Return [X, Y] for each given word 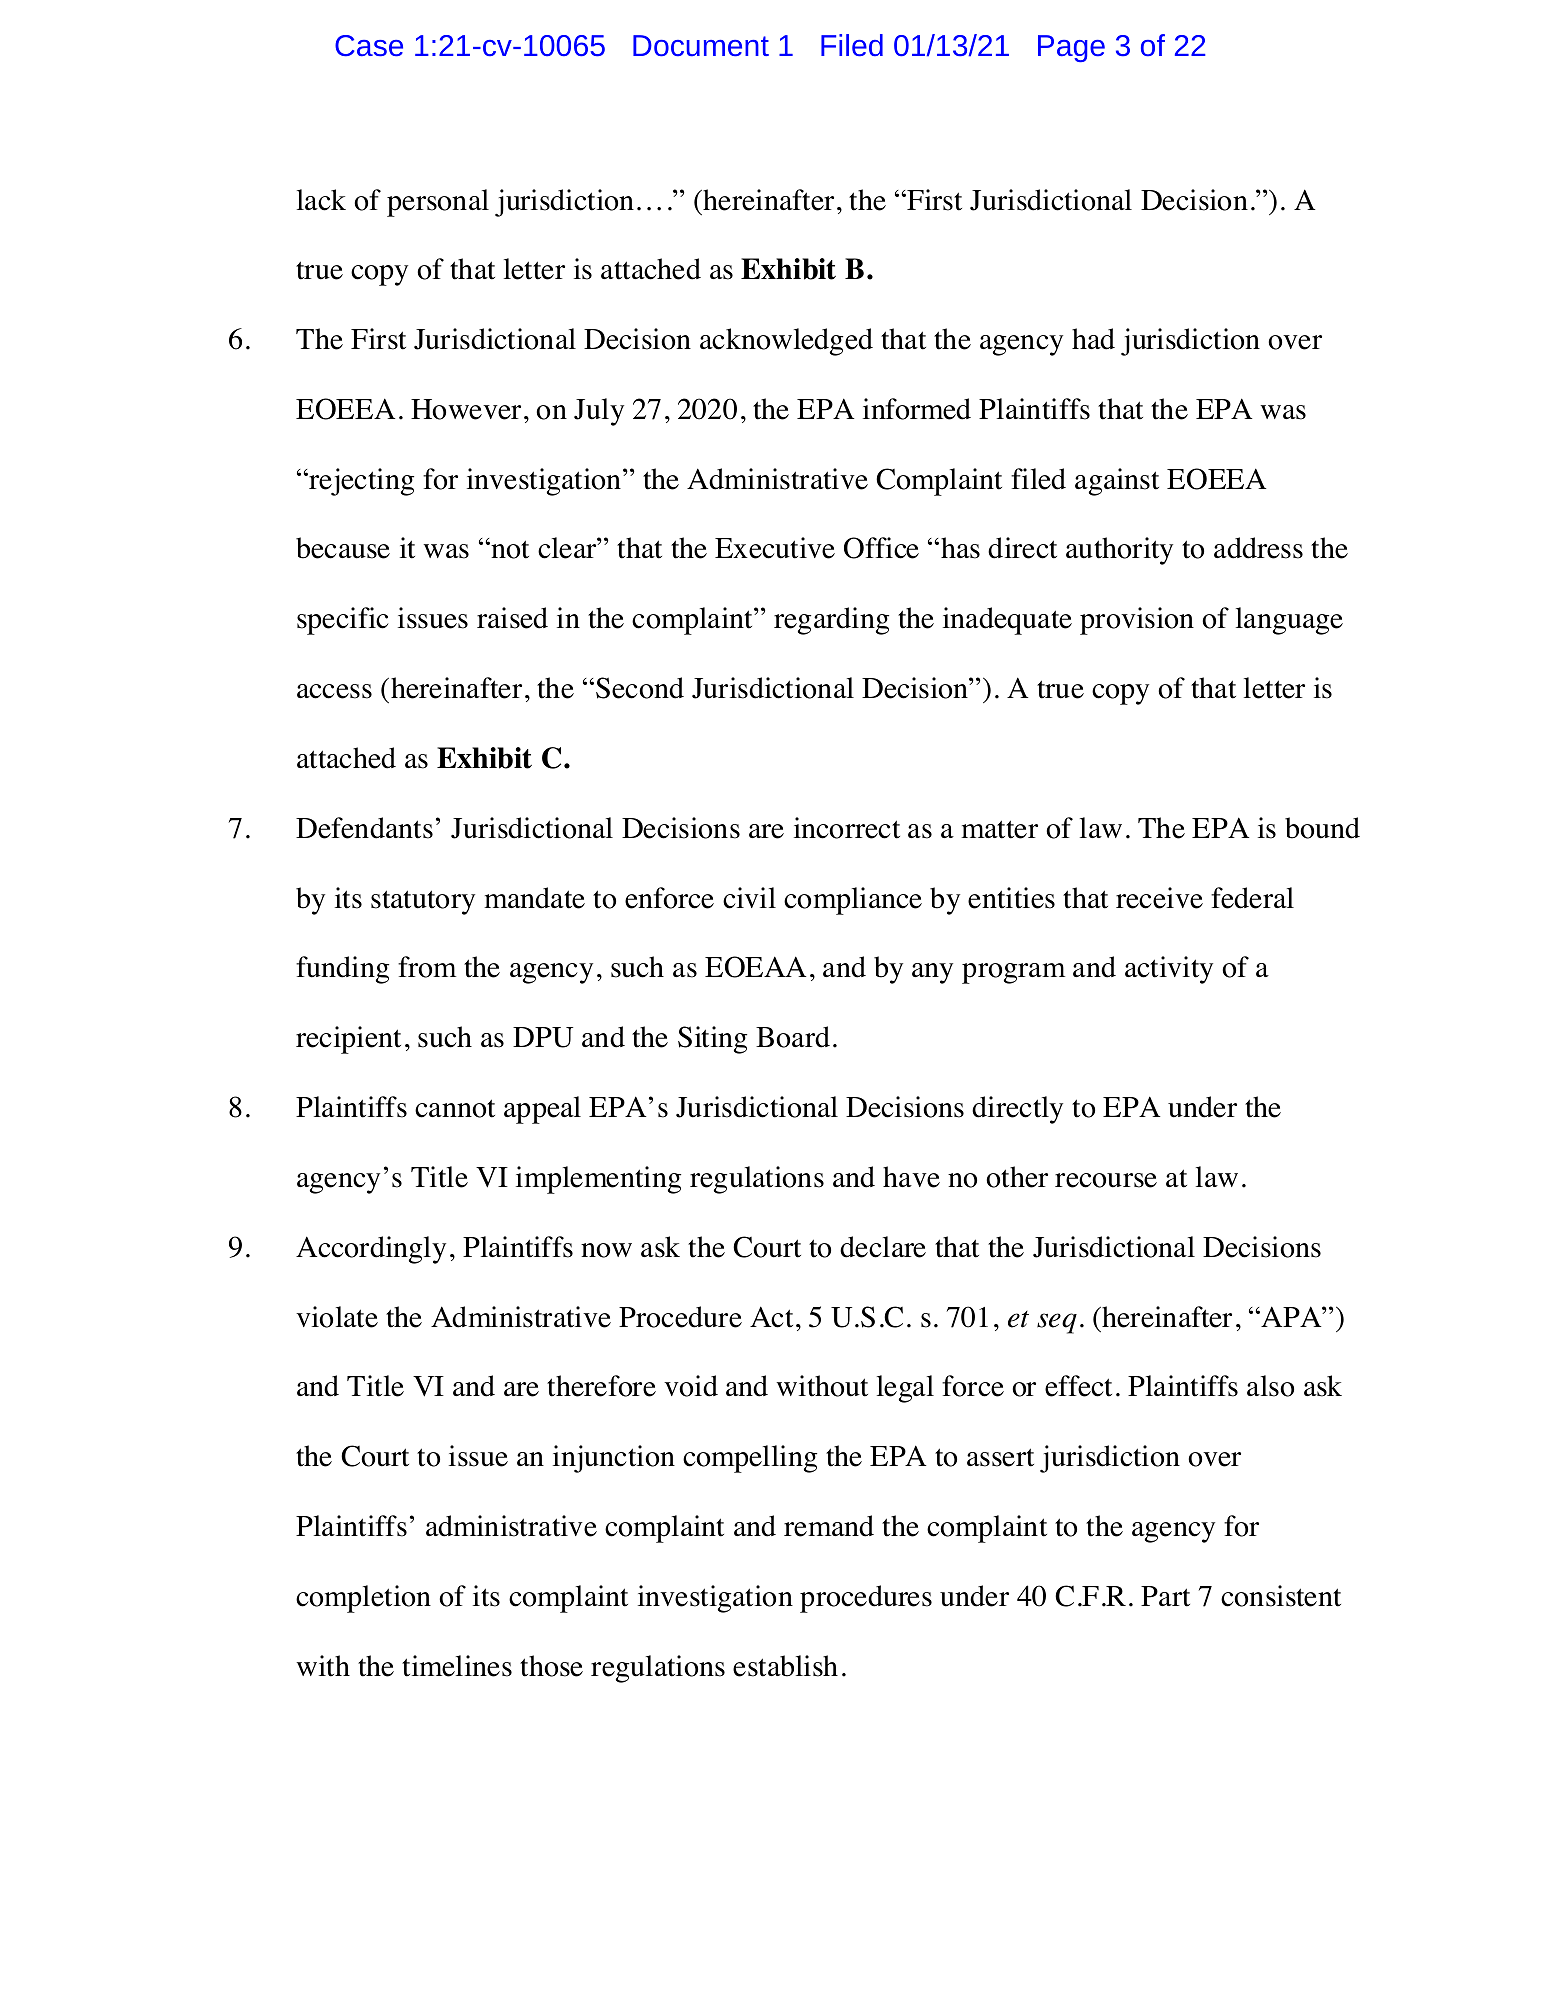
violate [337, 1317]
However [466, 409]
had [1093, 339]
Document [701, 45]
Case [369, 45]
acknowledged [786, 342]
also [1270, 1386]
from [427, 967]
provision [1137, 621]
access [334, 691]
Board [793, 1037]
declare [883, 1247]
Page [1071, 48]
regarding [831, 621]
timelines [457, 1666]
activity [1169, 970]
